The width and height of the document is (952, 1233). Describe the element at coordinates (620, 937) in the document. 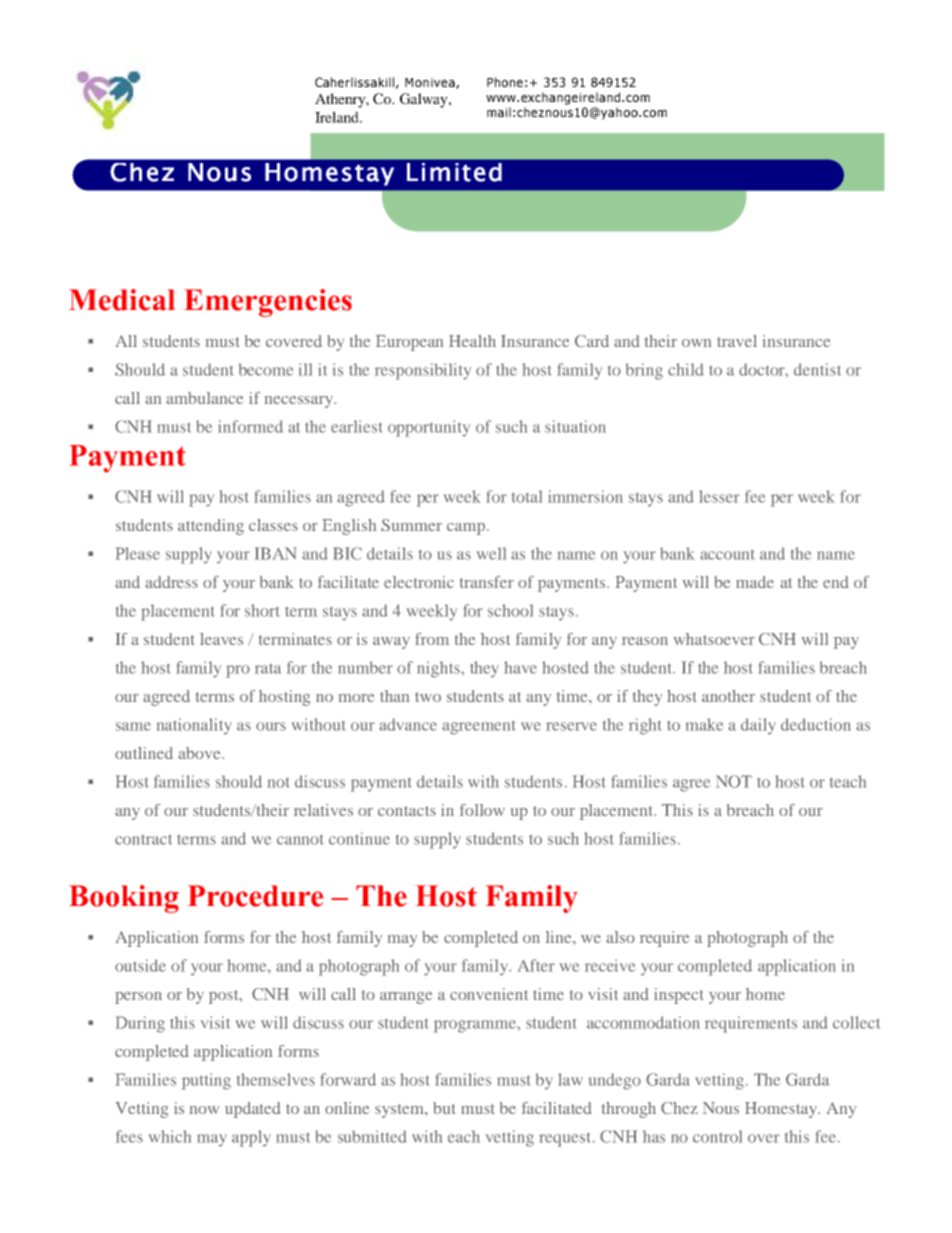

I see `also` at that location.
